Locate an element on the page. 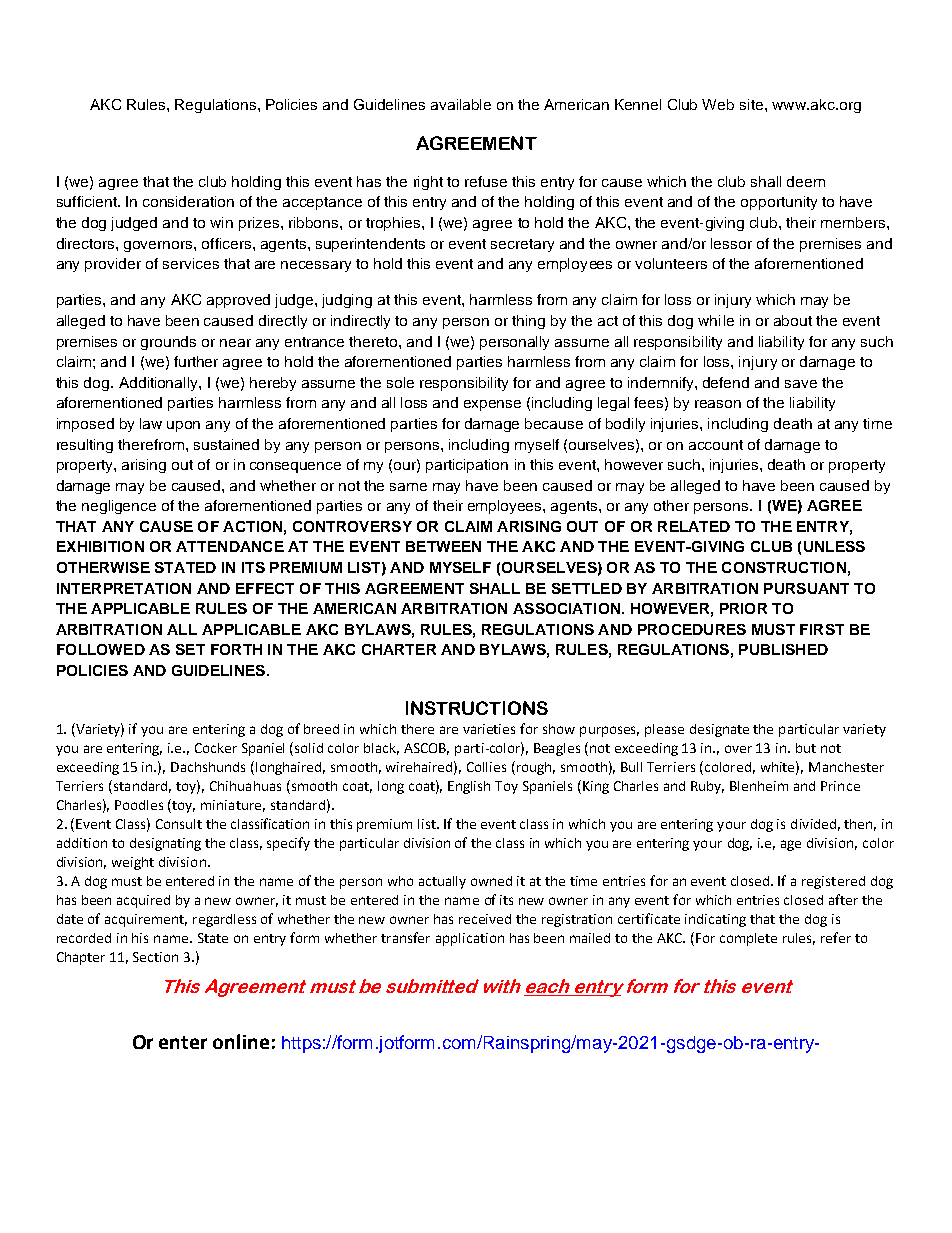 This page has height=1233, width=952. CONSTRUCTION is located at coordinates (784, 567).
